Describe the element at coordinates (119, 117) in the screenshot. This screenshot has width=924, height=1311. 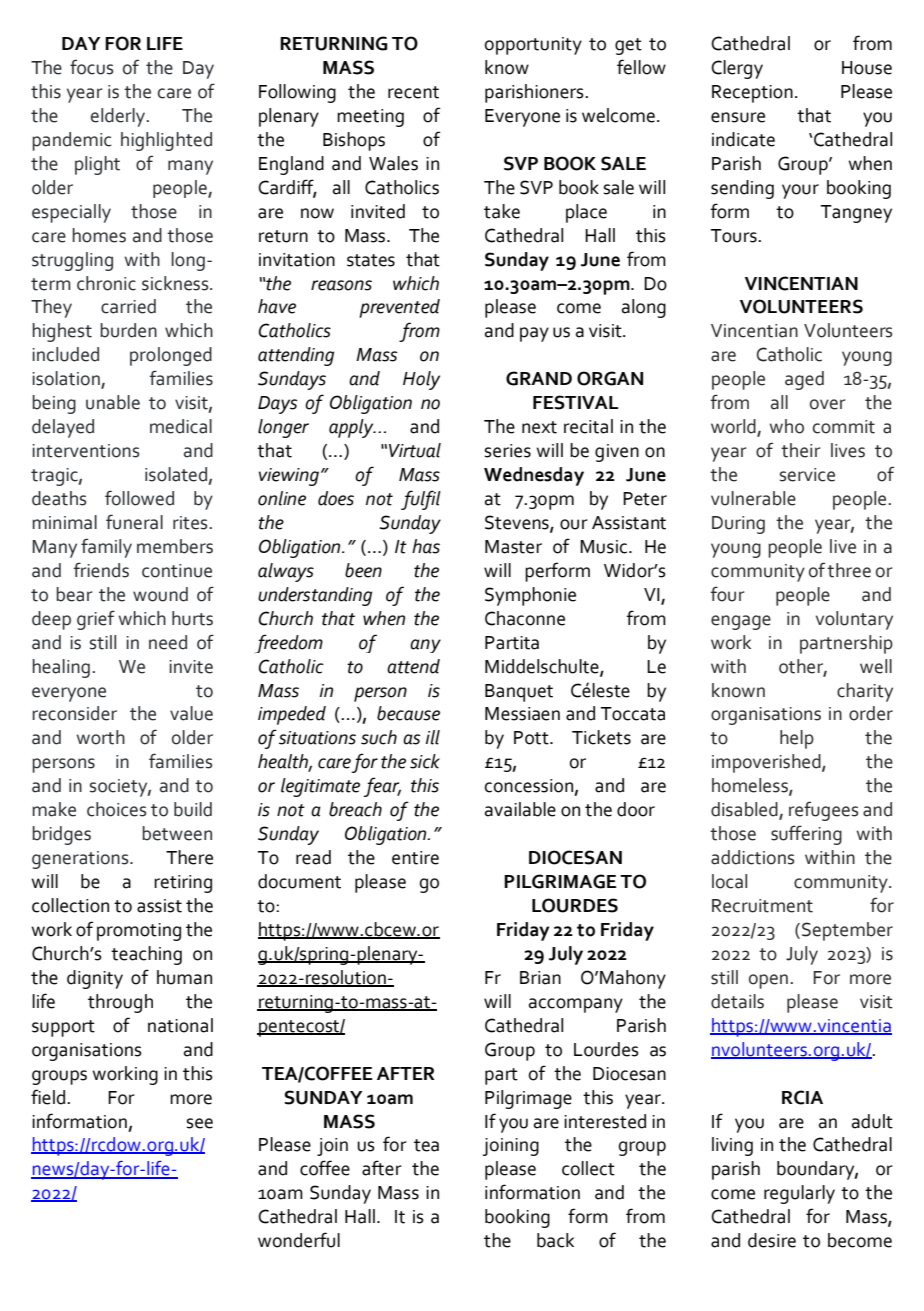
I see `elderly` at that location.
